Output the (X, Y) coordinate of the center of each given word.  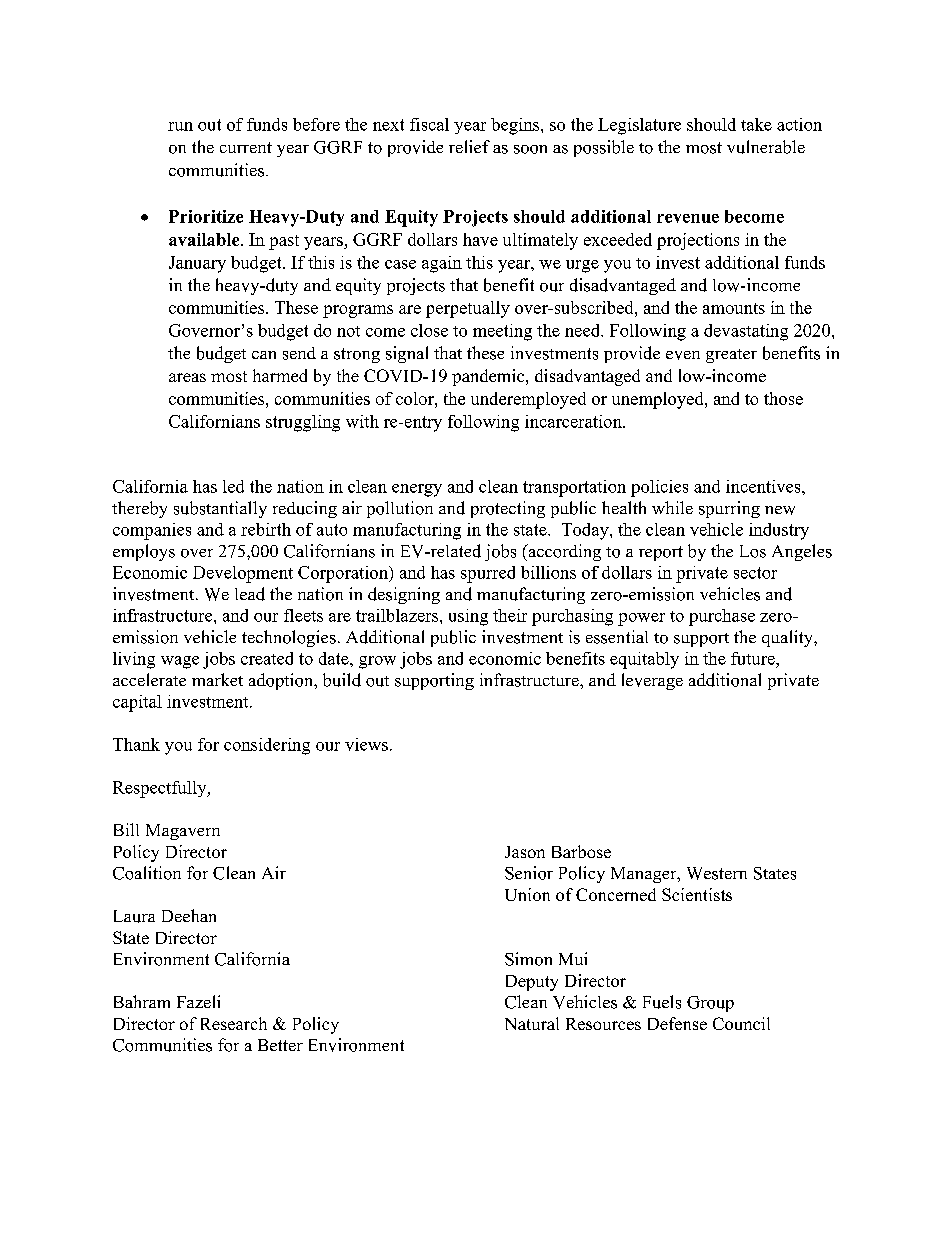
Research (234, 1023)
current (246, 147)
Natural (532, 1023)
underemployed (528, 400)
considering (267, 746)
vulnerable (766, 147)
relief (469, 146)
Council (741, 1023)
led (233, 486)
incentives (764, 486)
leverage (652, 681)
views (366, 744)
